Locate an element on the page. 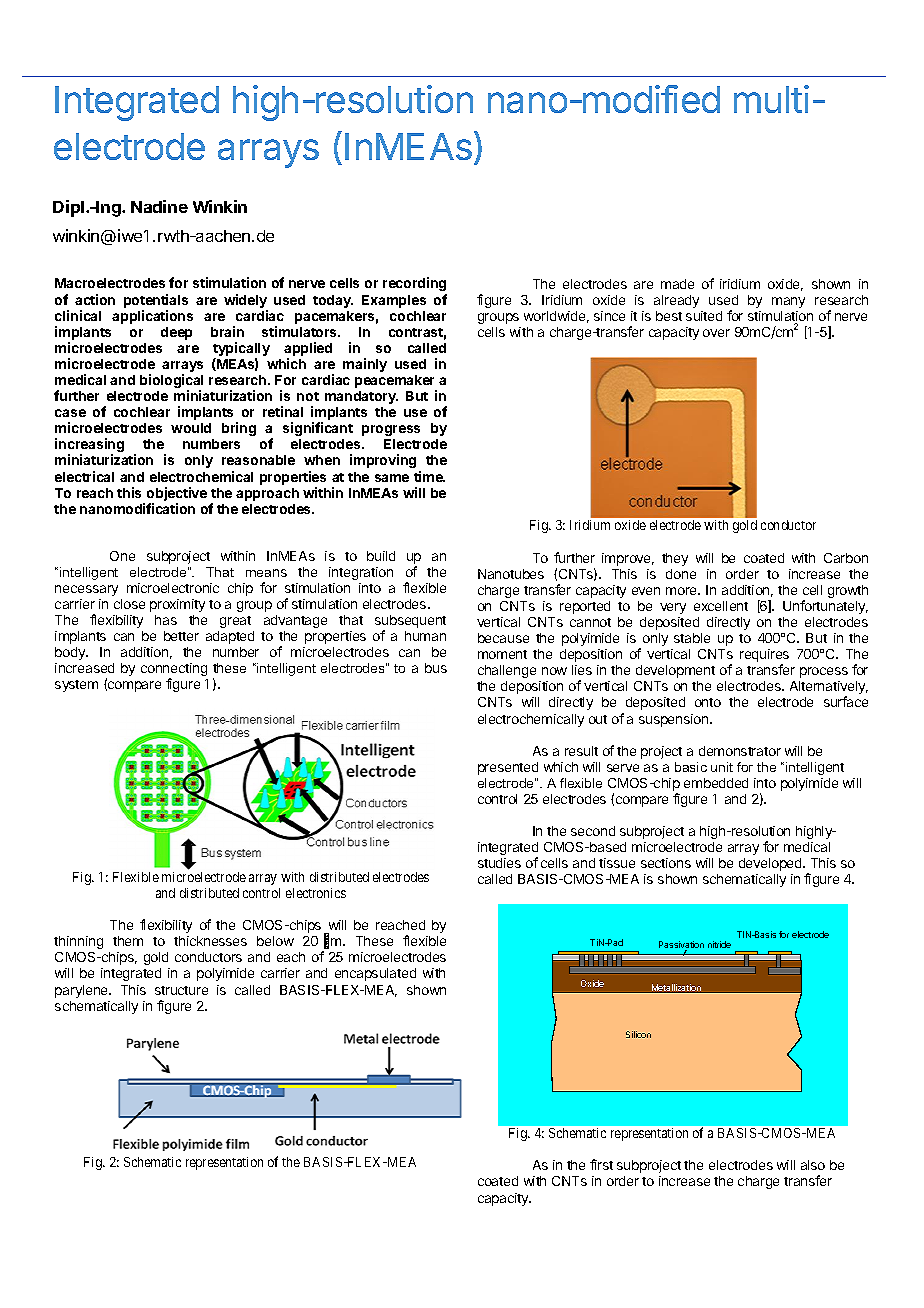 Image resolution: width=924 pixels, height=1308 pixels. they is located at coordinates (675, 559).
